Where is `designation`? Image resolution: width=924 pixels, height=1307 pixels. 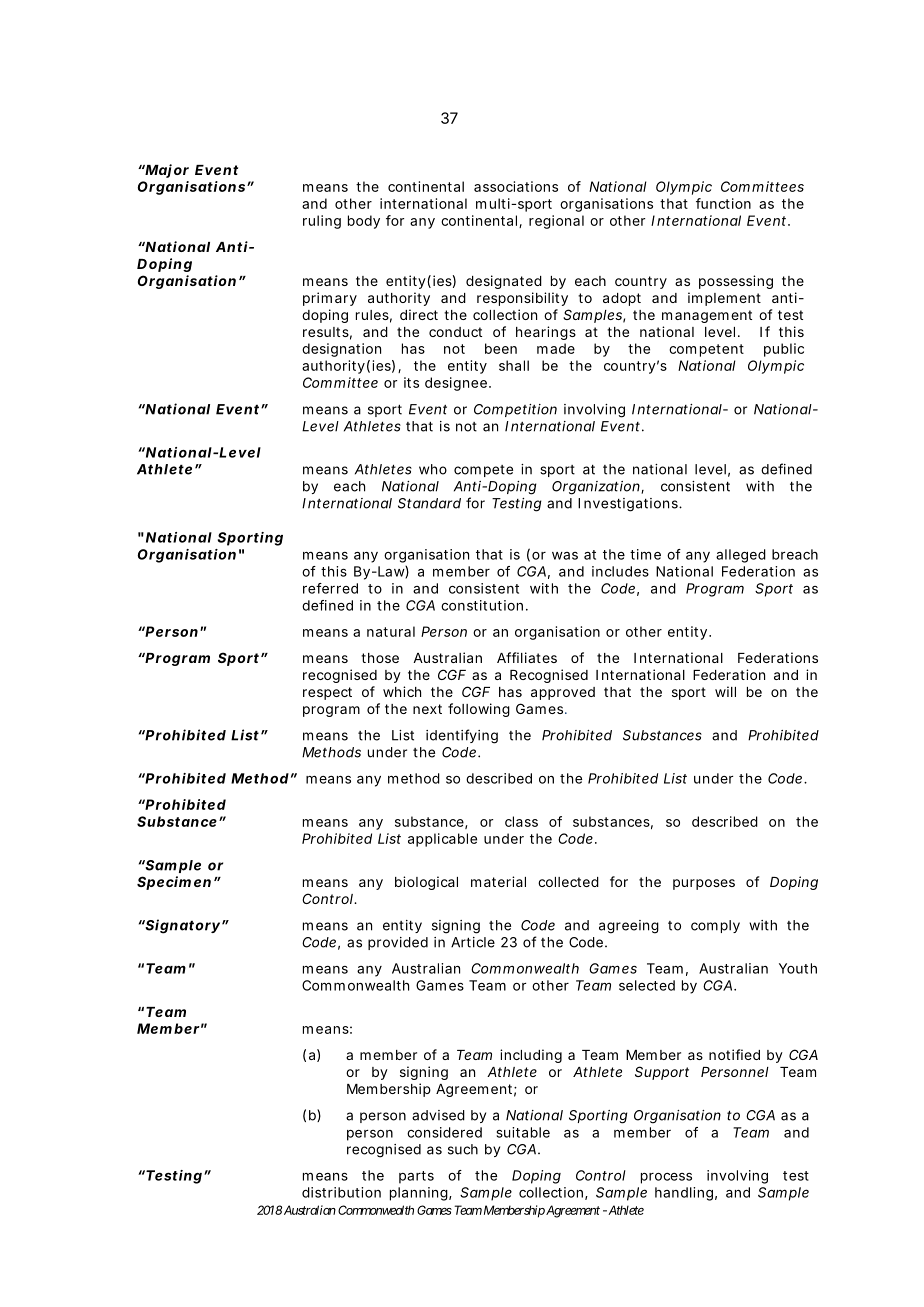
designation is located at coordinates (341, 350).
